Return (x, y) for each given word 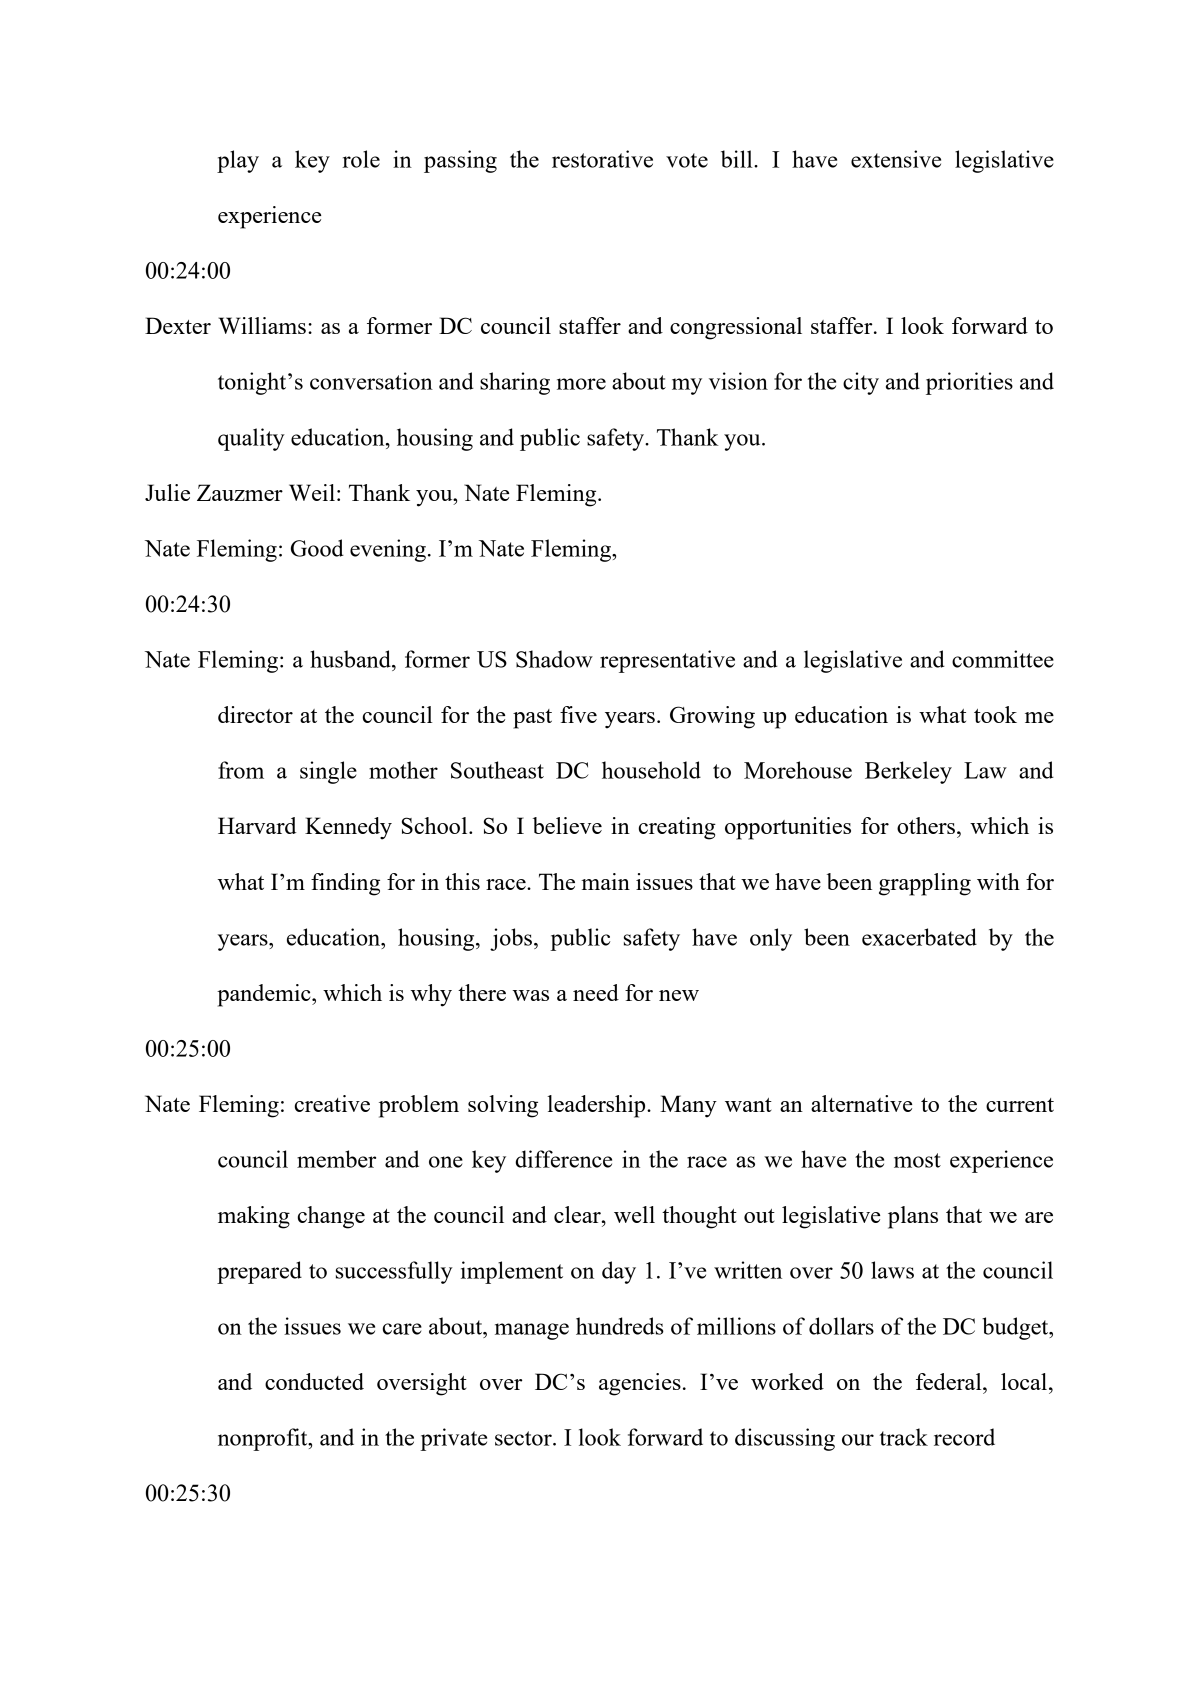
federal (950, 1381)
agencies (640, 1384)
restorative (602, 159)
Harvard (257, 825)
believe (567, 825)
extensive (896, 159)
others (926, 825)
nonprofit (264, 1439)
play (238, 161)
